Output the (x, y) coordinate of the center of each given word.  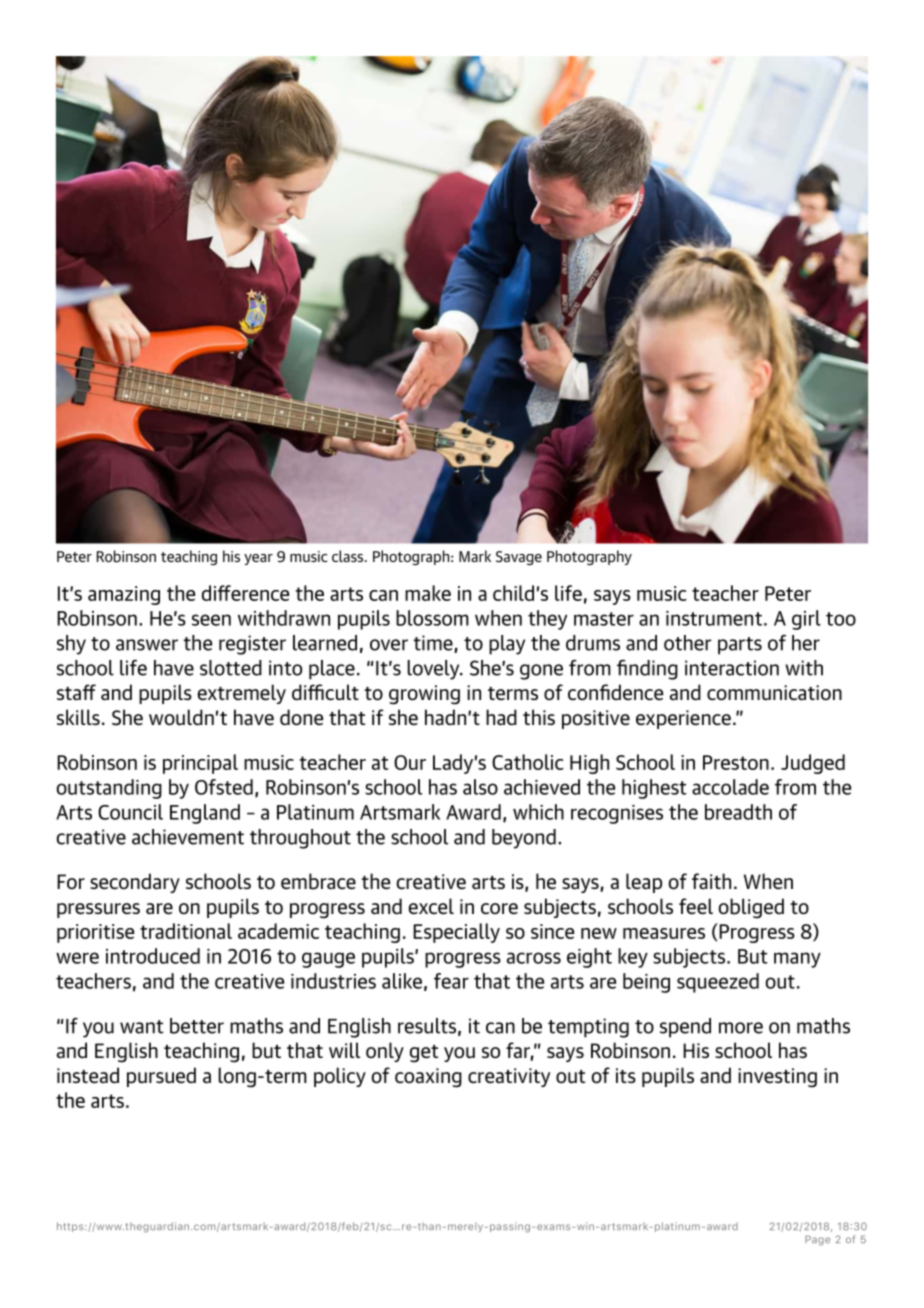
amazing (124, 595)
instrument (714, 618)
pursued (161, 1077)
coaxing (428, 1078)
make (428, 593)
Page (817, 1240)
